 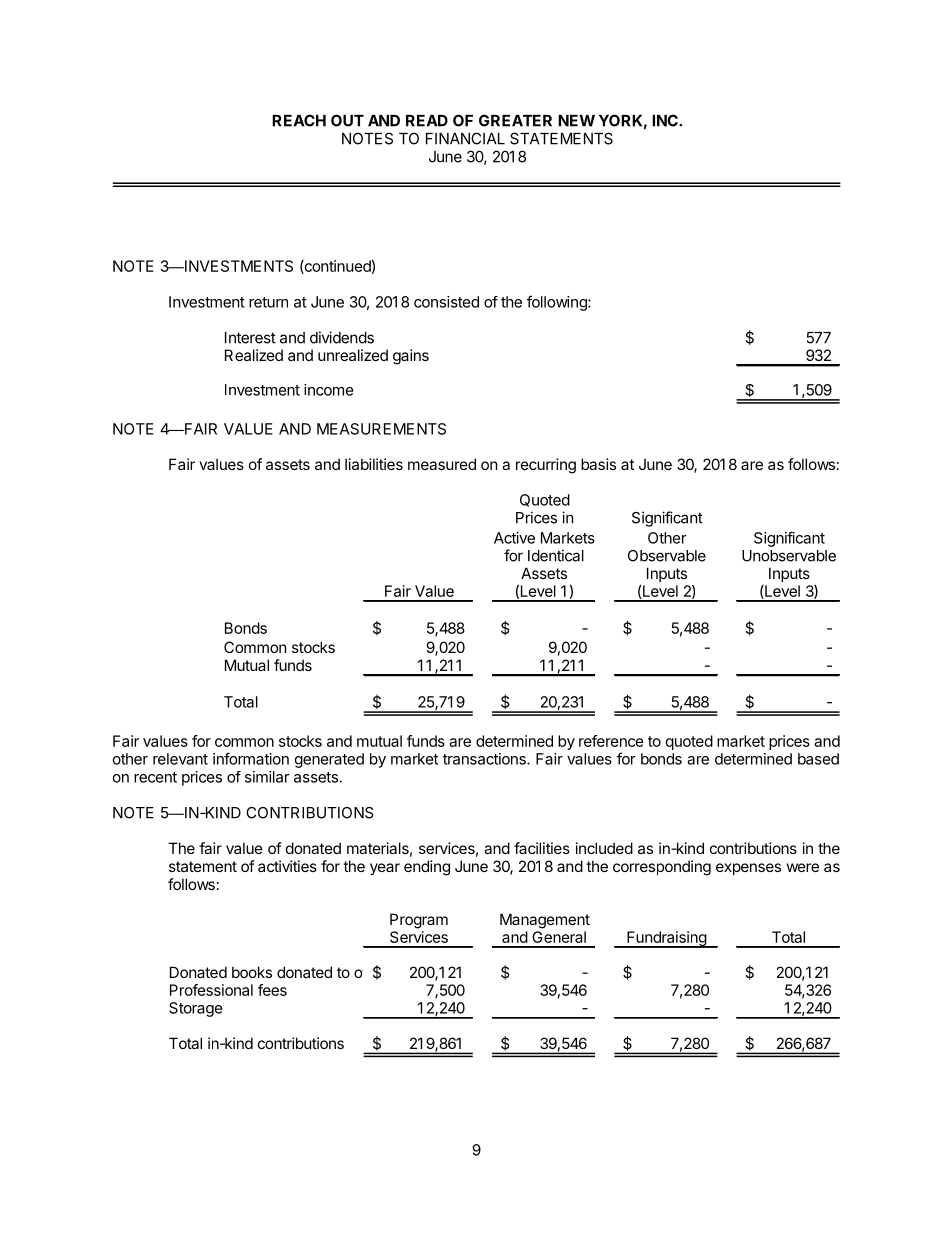 I want to click on FINANCIAL, so click(x=465, y=138).
